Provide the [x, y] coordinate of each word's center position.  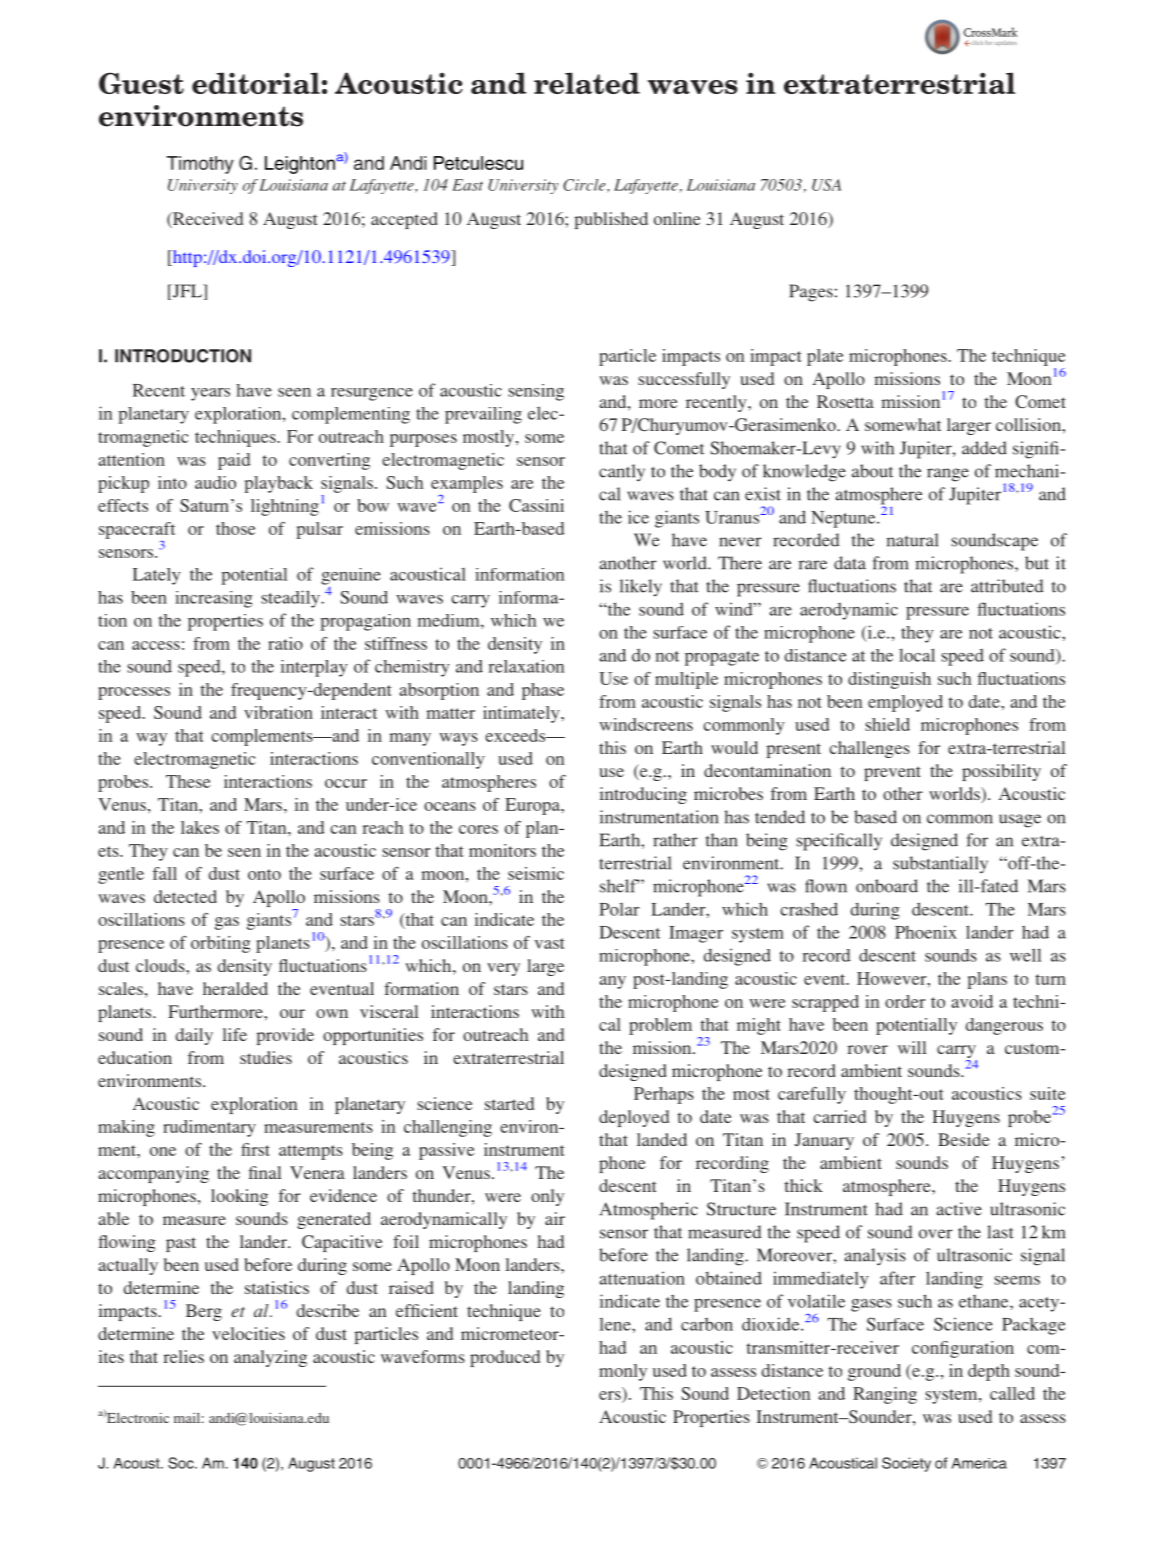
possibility [1001, 772]
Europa [533, 806]
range [948, 475]
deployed [634, 1118]
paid [234, 461]
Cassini [536, 505]
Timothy [200, 165]
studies [266, 1057]
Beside [964, 1139]
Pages [811, 293]
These [188, 781]
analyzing [270, 1358]
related [587, 83]
